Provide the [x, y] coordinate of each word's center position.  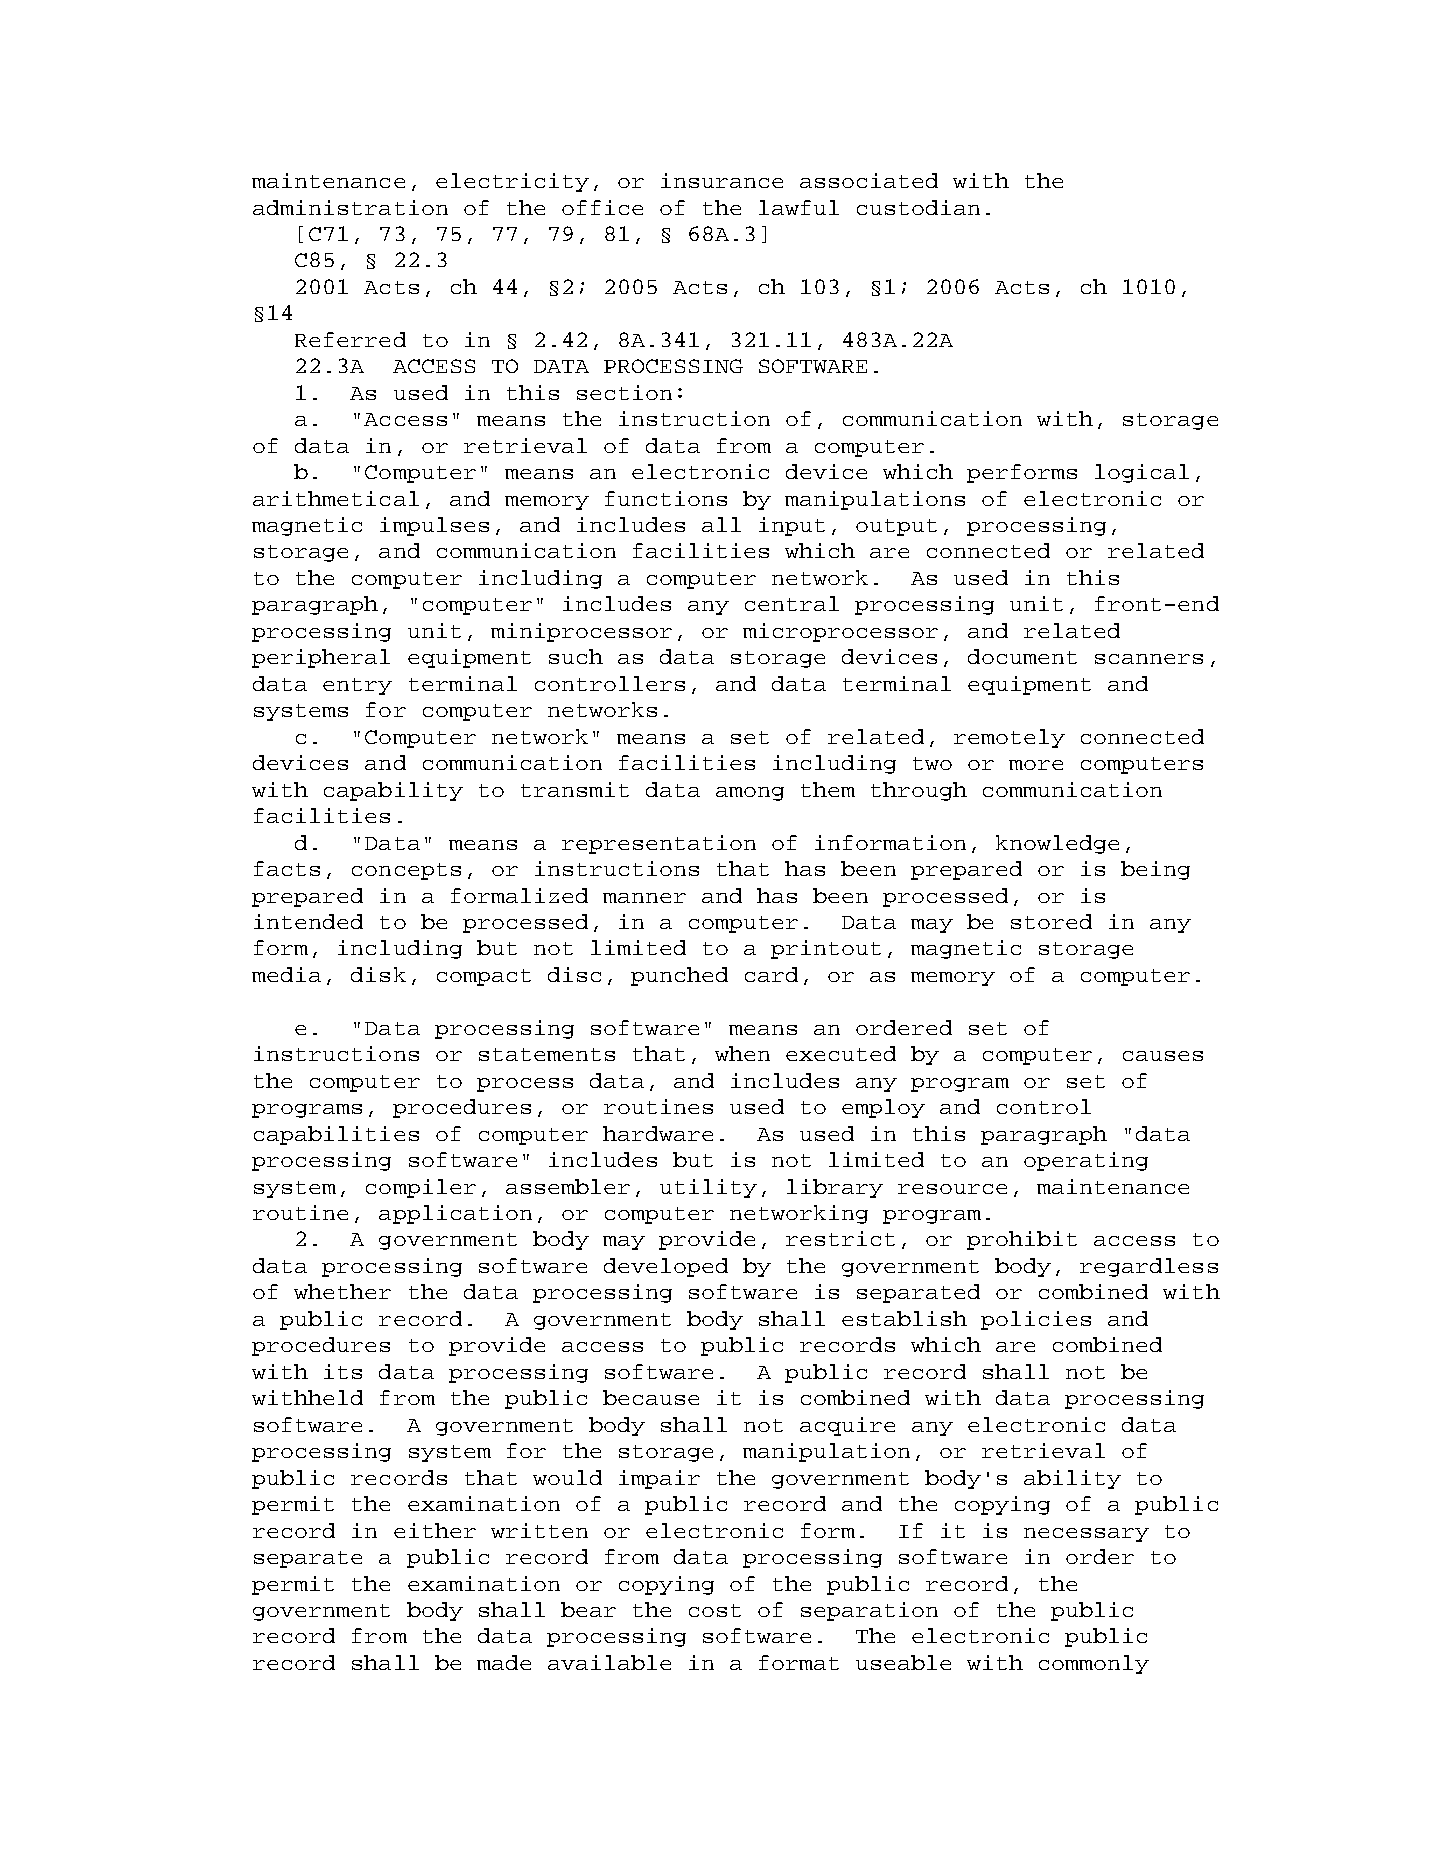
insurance [722, 180]
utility [708, 1188]
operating [1086, 1161]
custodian [918, 207]
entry [357, 686]
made [504, 1662]
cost [715, 1610]
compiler [421, 1188]
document [1022, 656]
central [792, 603]
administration [350, 207]
